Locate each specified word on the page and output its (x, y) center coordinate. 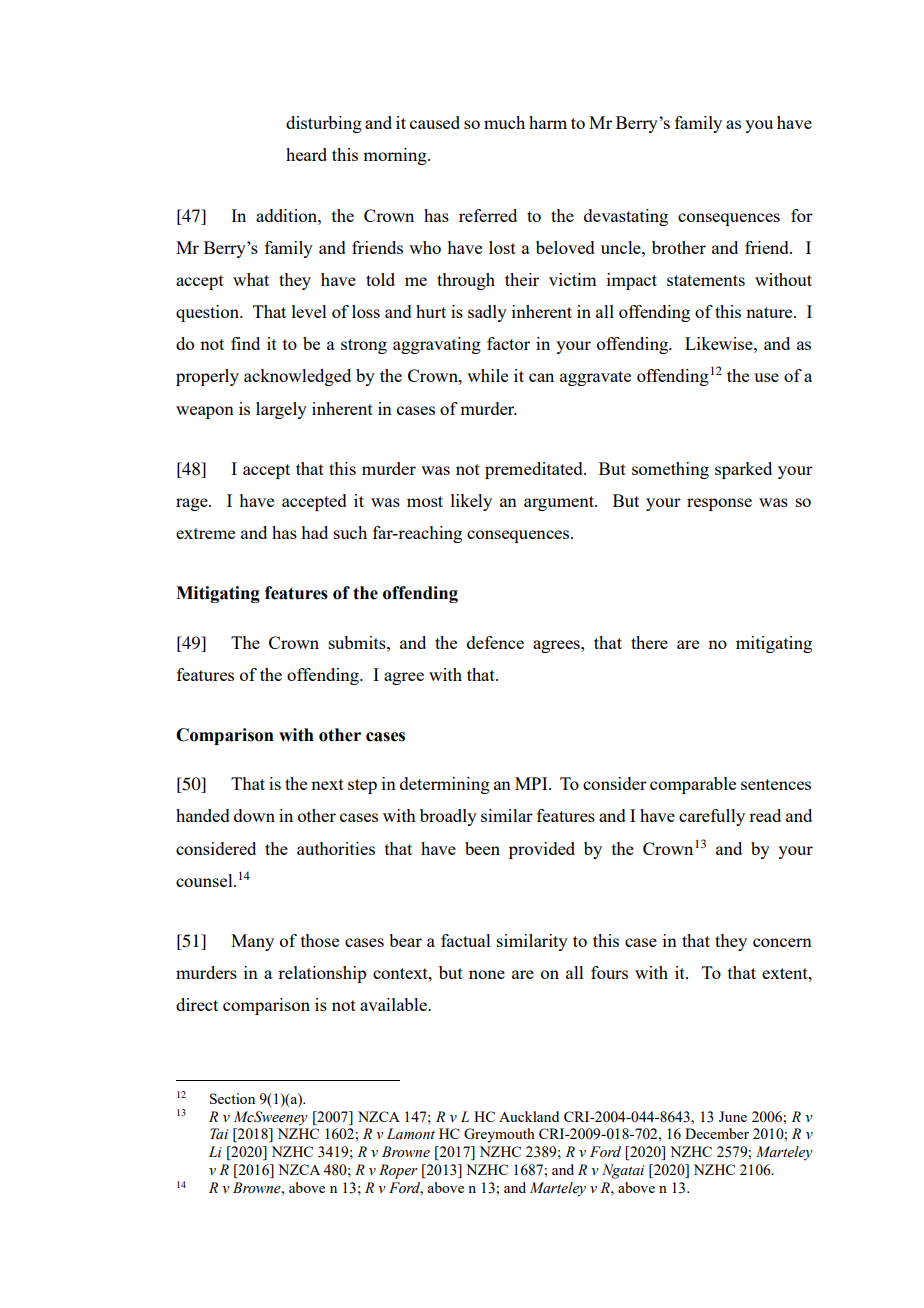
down (254, 815)
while (487, 375)
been (482, 848)
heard (306, 154)
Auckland (529, 1116)
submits (358, 642)
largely (281, 410)
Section (232, 1098)
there (649, 642)
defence (495, 642)
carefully (712, 817)
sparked (743, 470)
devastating (626, 217)
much (504, 122)
